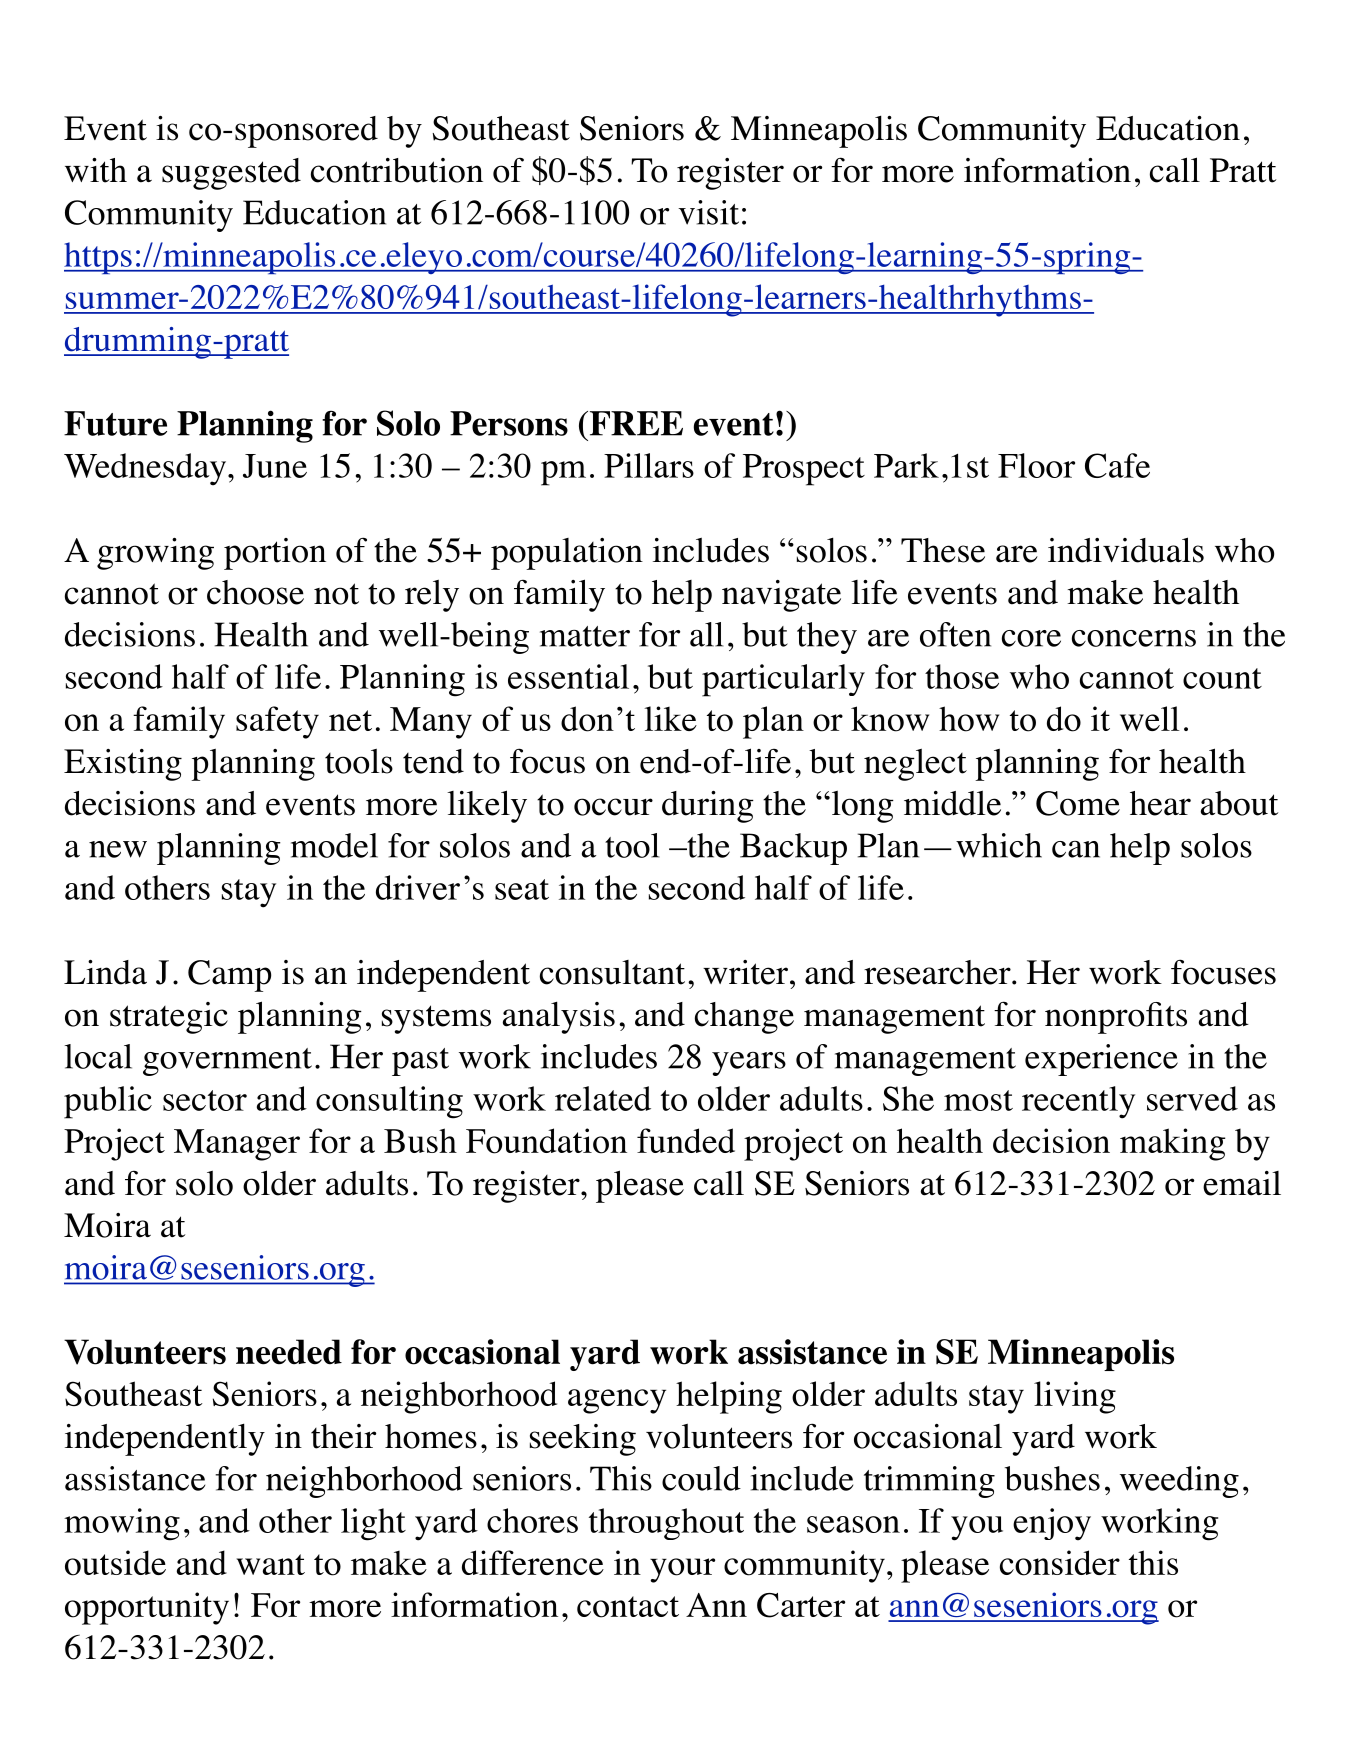 This screenshot has width=1360, height=1759. I want to click on Come, so click(1078, 803).
